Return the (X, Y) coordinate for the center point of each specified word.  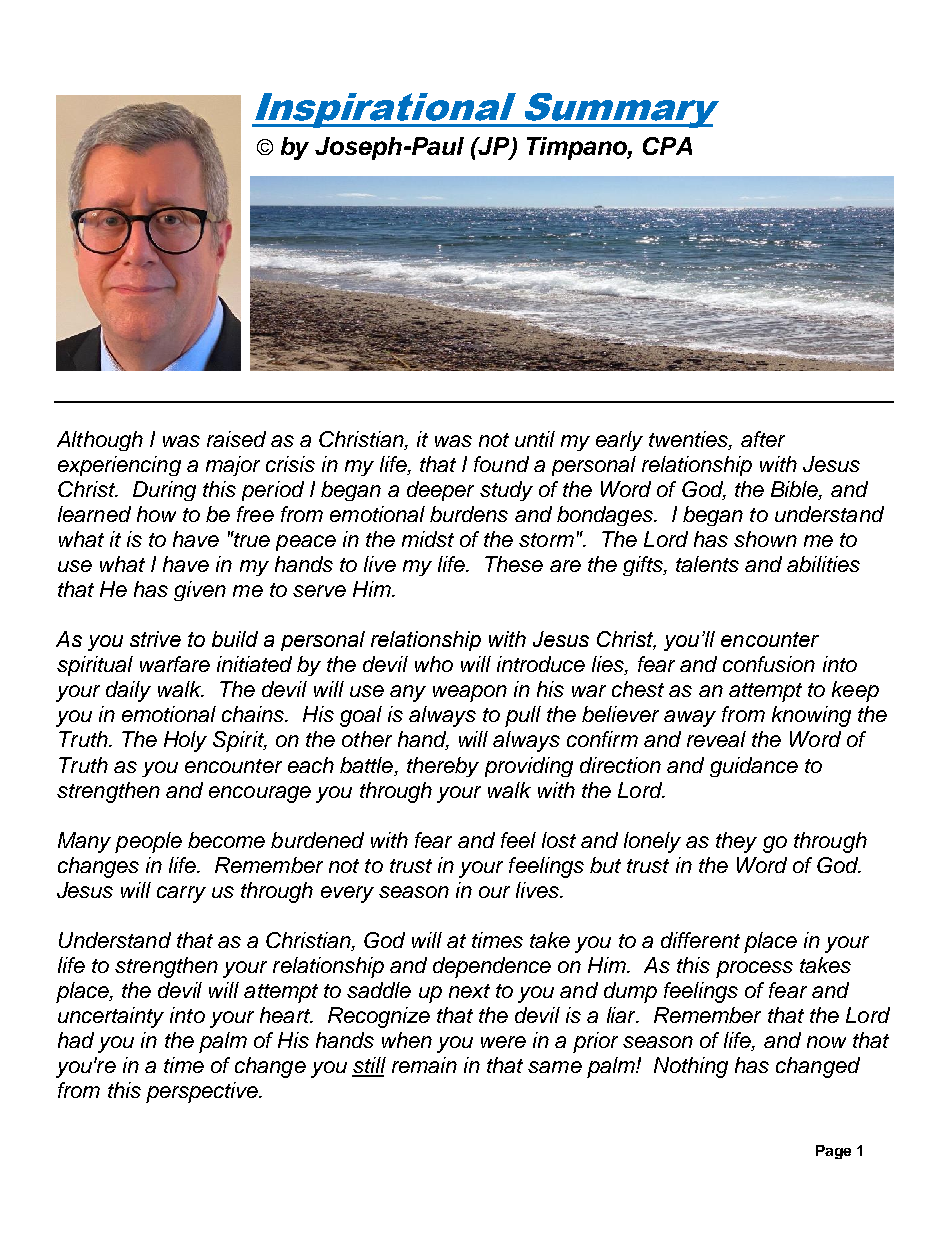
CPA (667, 146)
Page (833, 1152)
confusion (769, 664)
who (434, 664)
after (763, 439)
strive (155, 639)
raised (236, 439)
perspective (203, 1092)
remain (424, 1065)
